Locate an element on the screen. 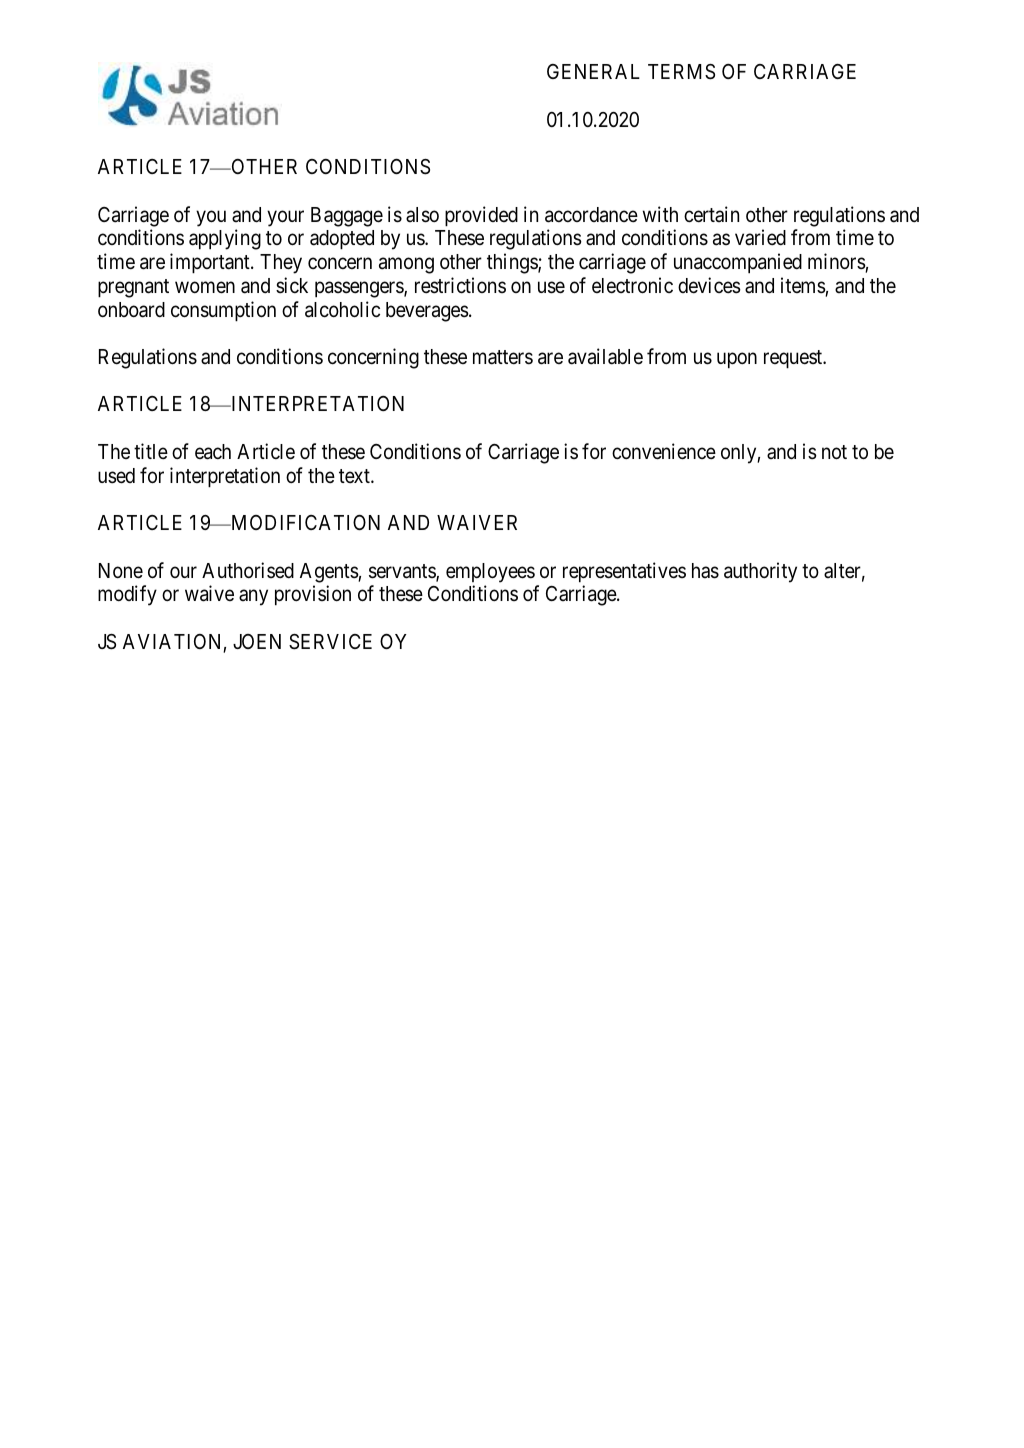 The height and width of the screenshot is (1448, 1024). any is located at coordinates (253, 598).
